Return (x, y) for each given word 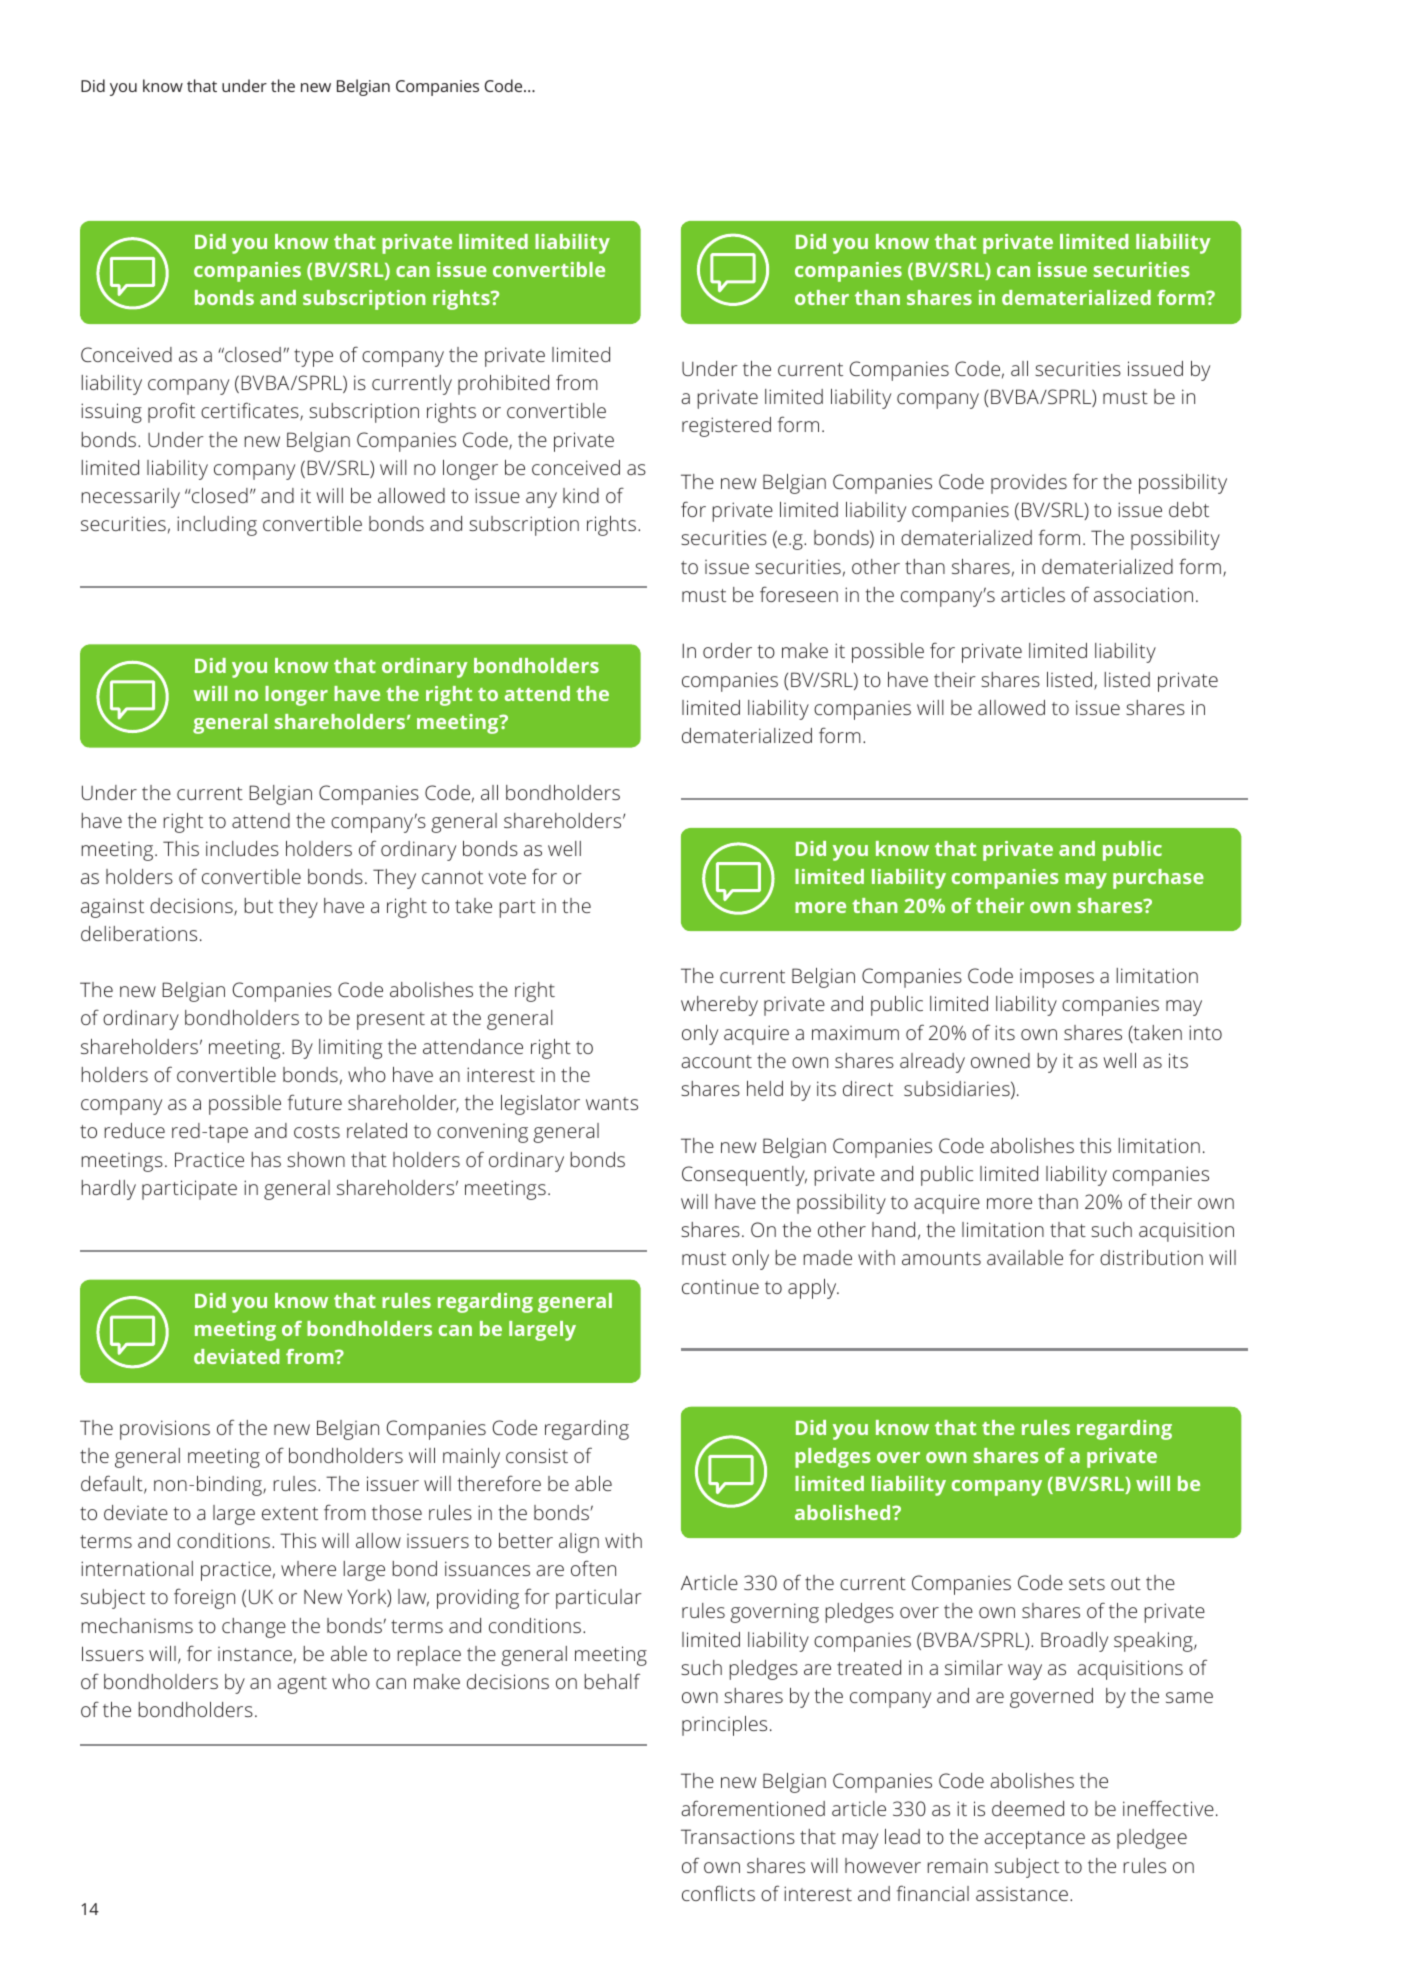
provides (1029, 484)
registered (726, 427)
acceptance (1034, 1840)
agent (302, 1685)
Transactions (738, 1836)
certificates (251, 411)
